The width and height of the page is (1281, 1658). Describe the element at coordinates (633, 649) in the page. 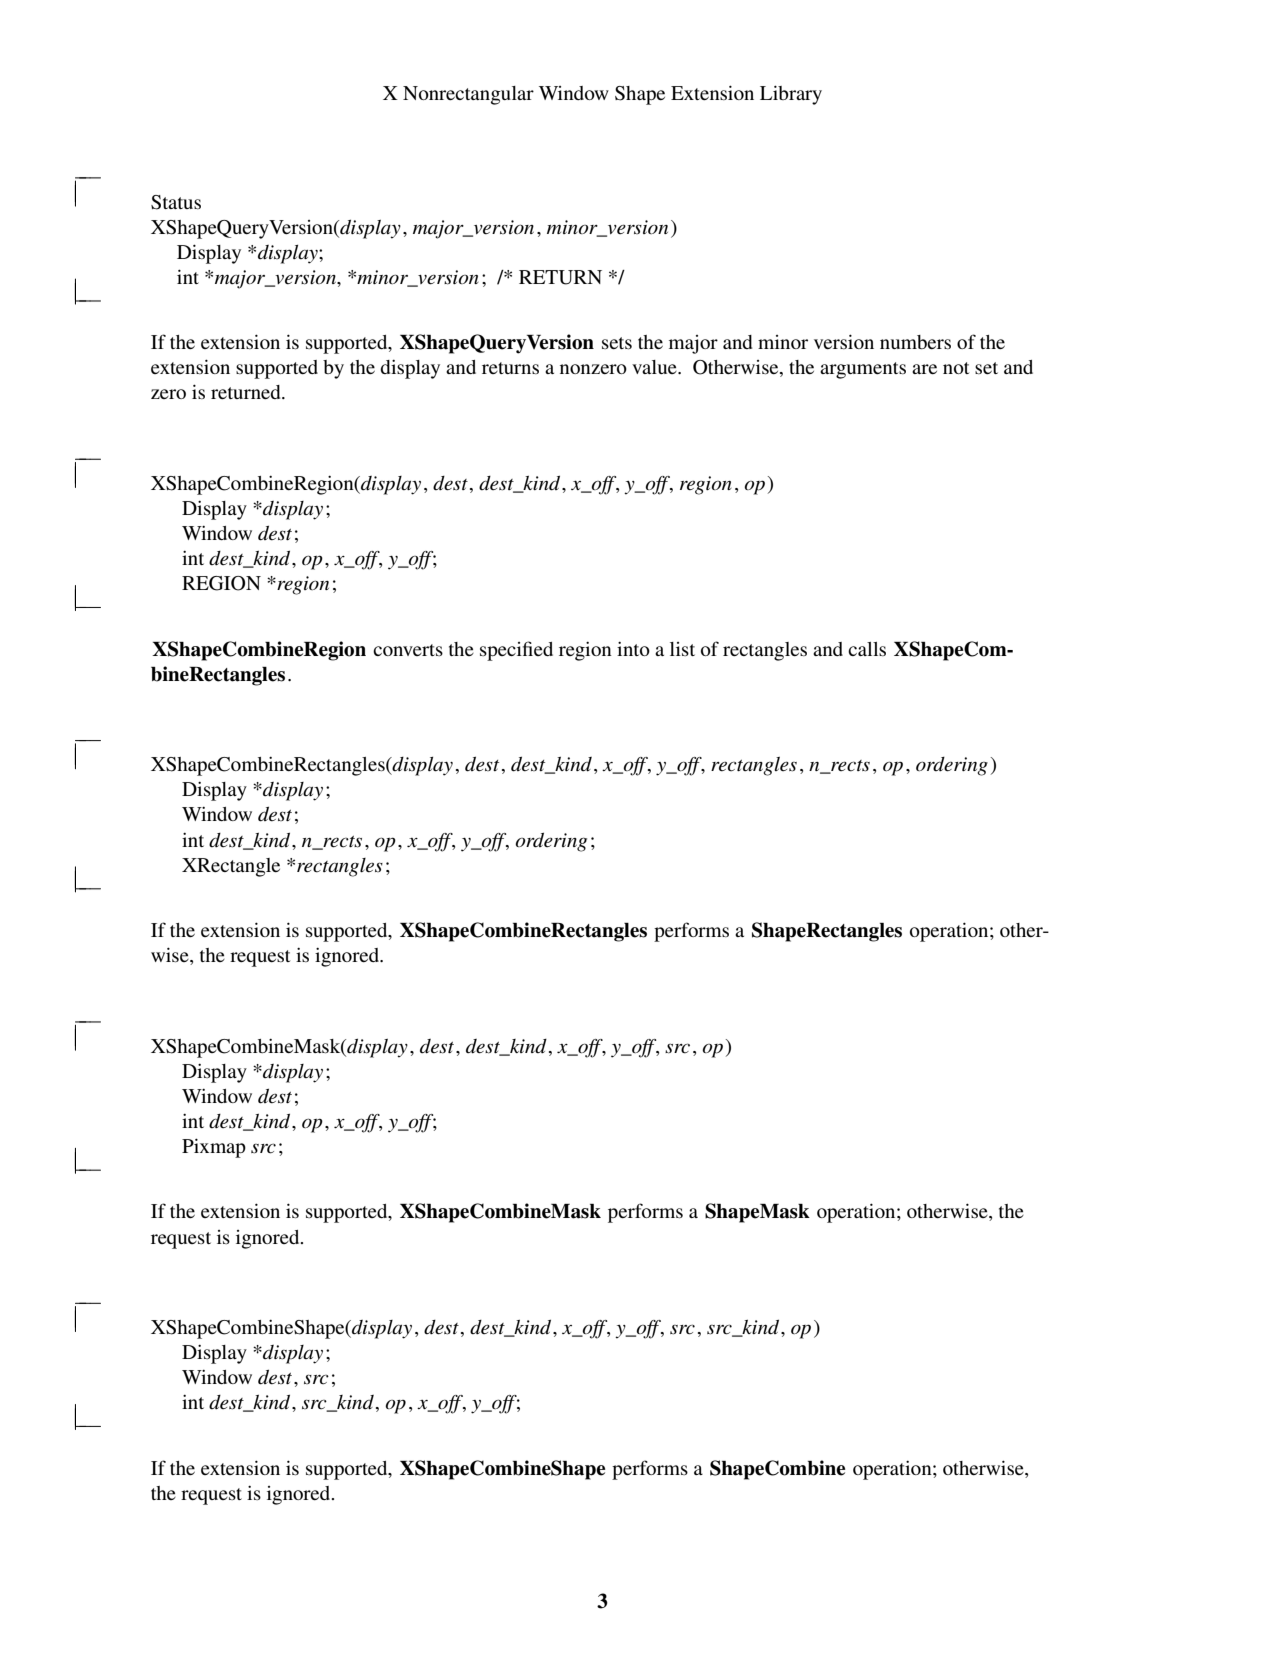

I see `into` at that location.
